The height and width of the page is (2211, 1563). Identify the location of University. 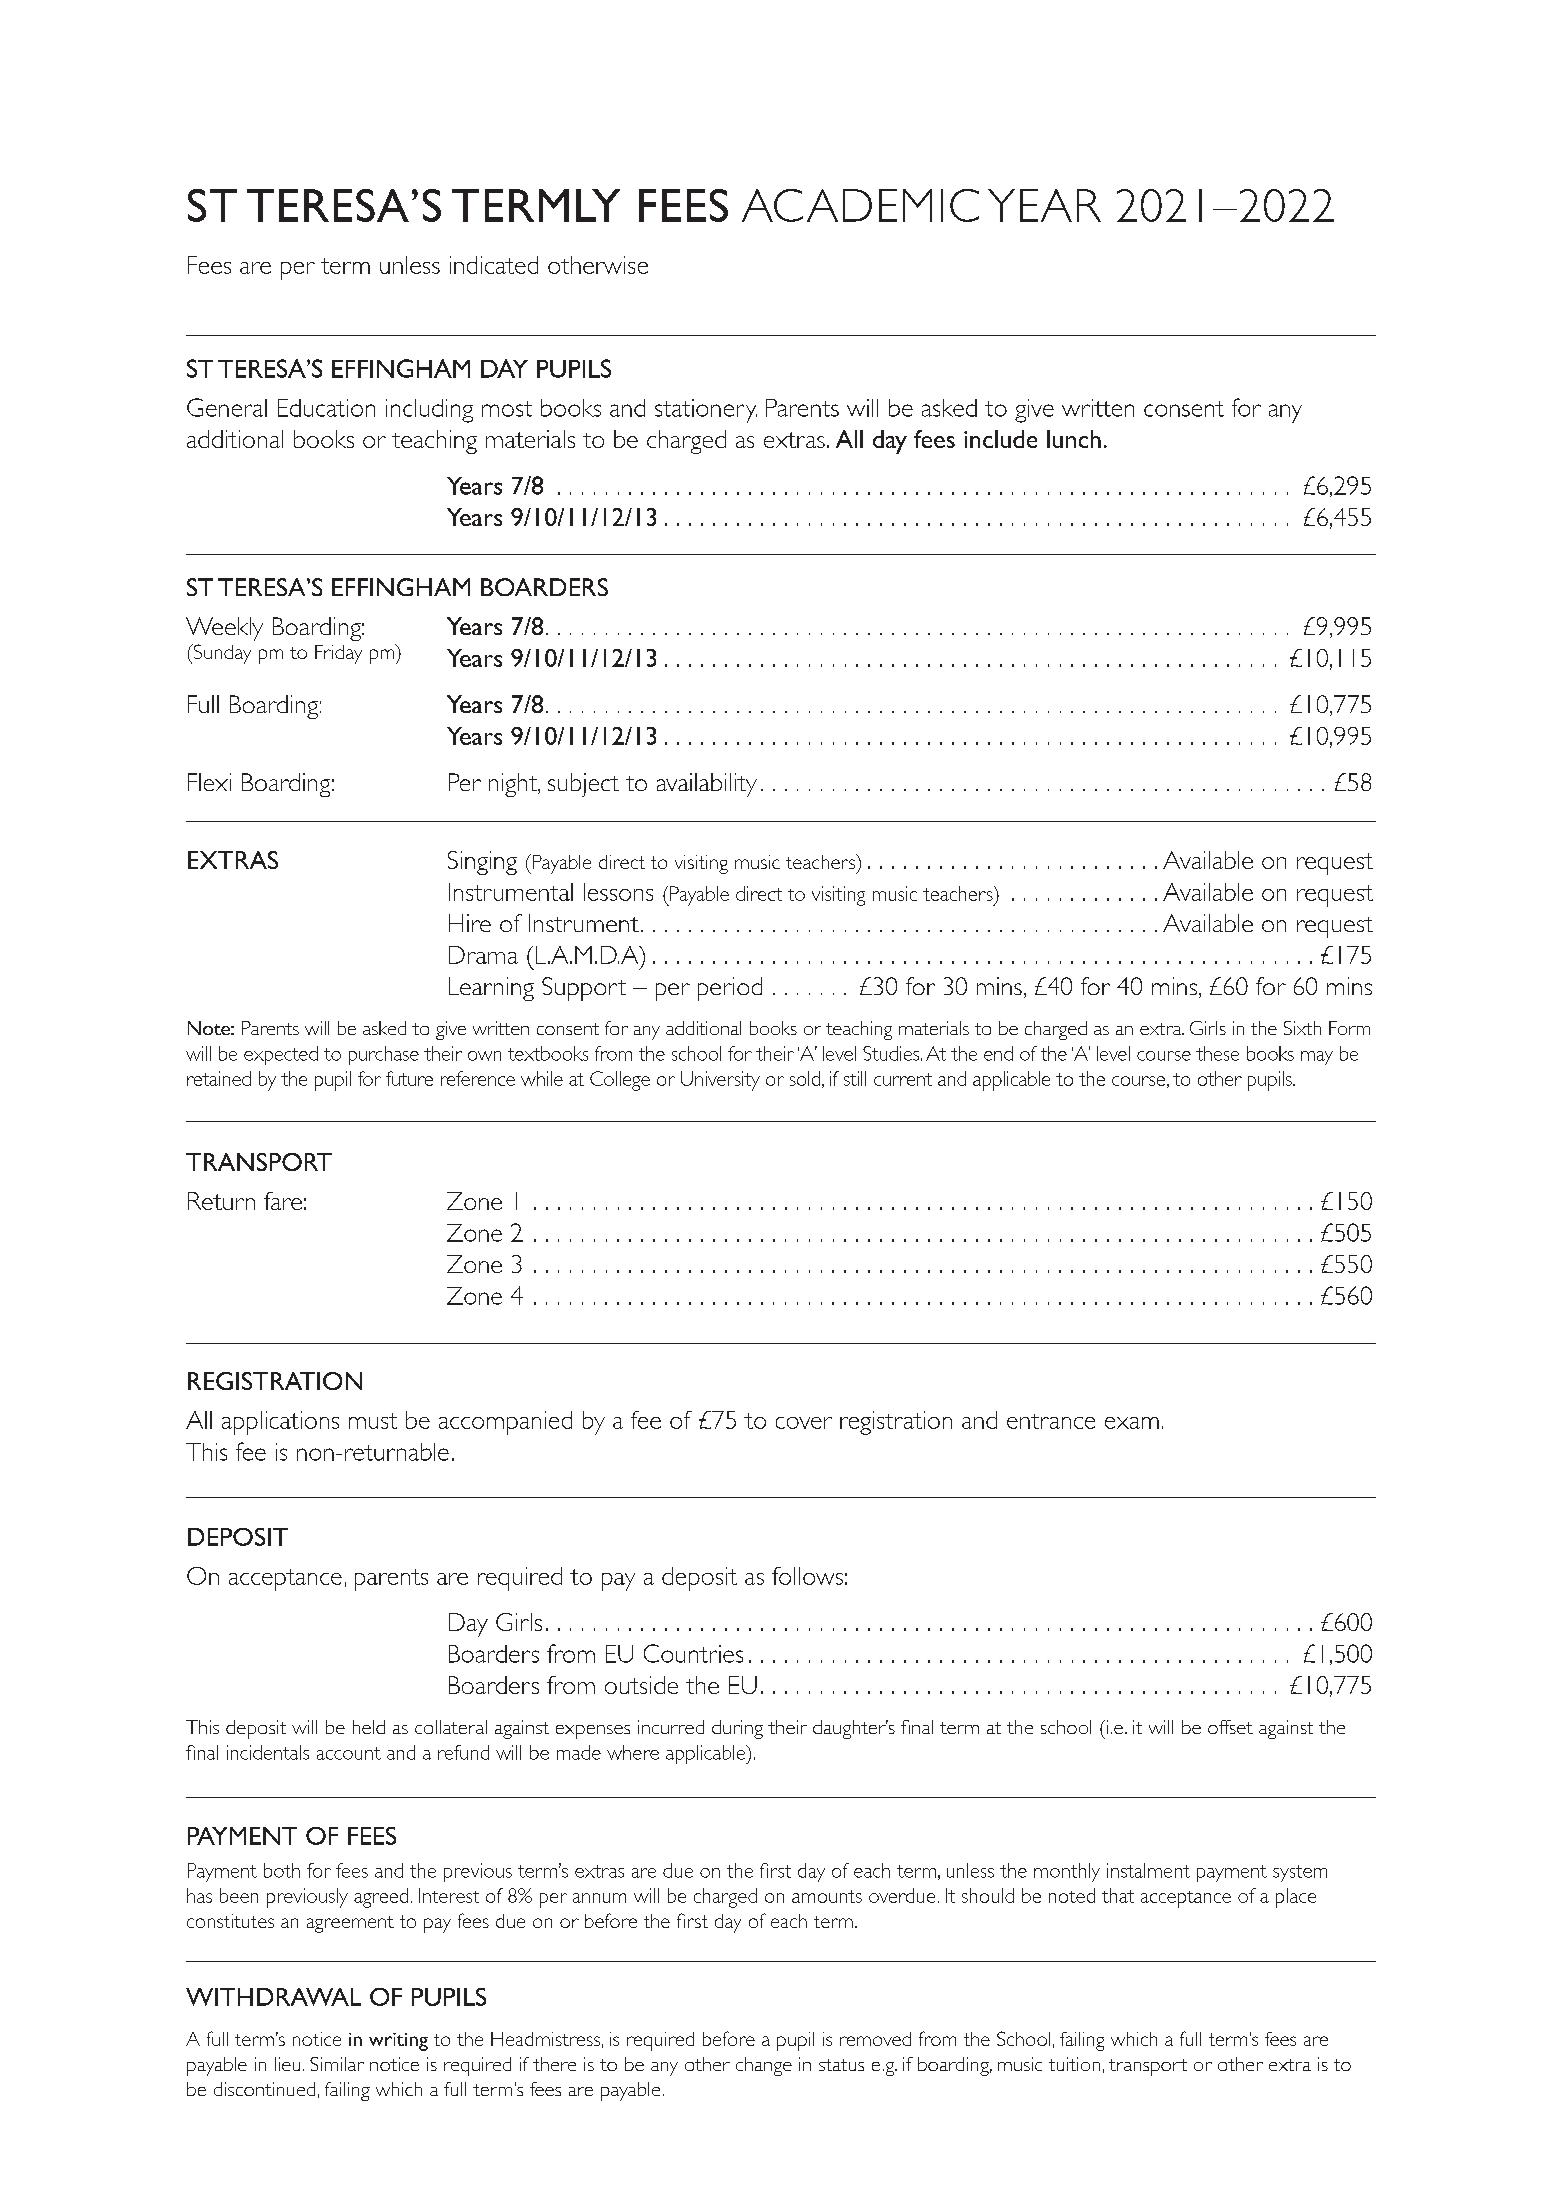
(720, 1081).
